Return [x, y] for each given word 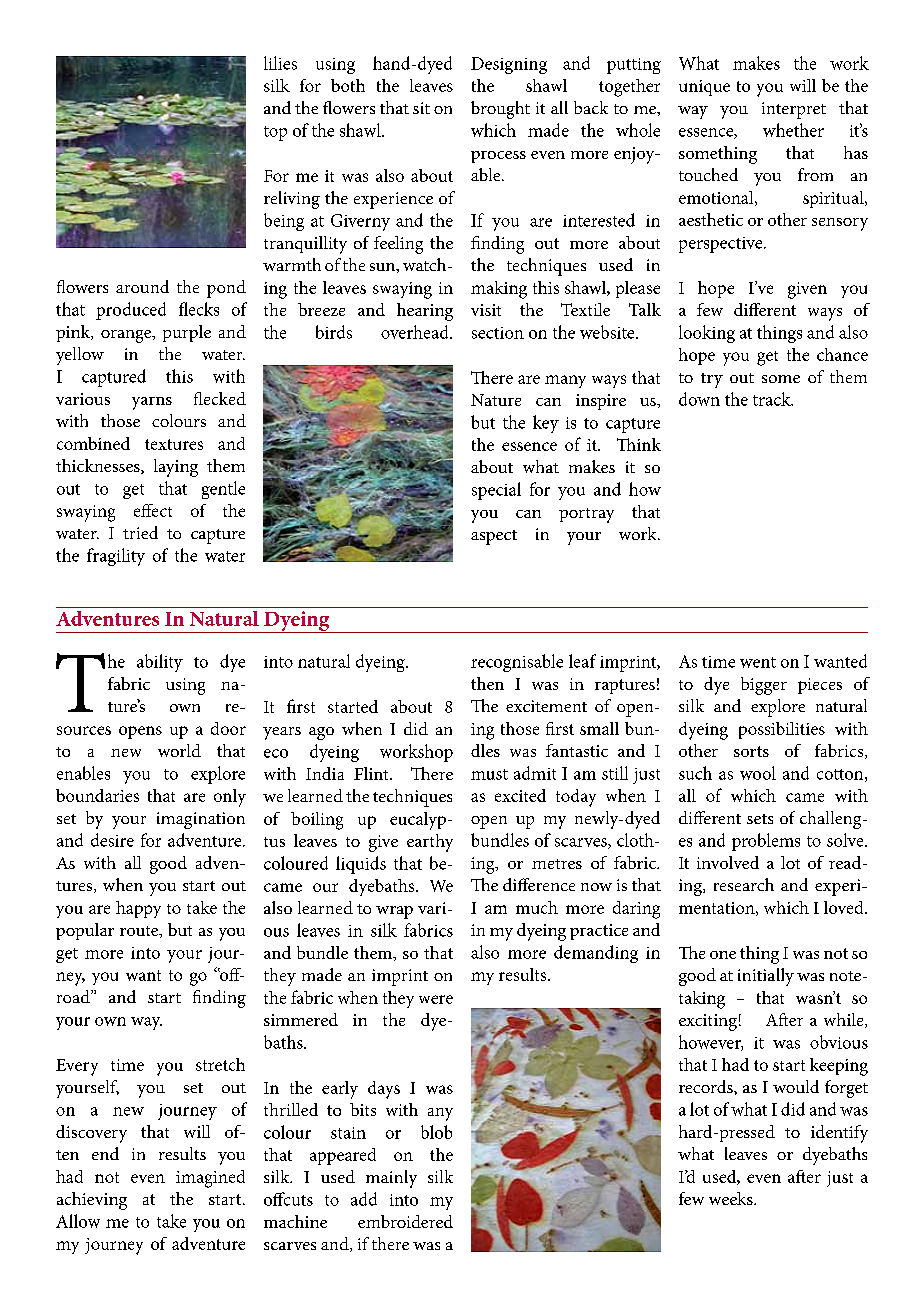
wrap [394, 912]
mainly [391, 1179]
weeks [732, 1198]
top [275, 133]
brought [500, 110]
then [487, 683]
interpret [794, 110]
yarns [152, 403]
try [712, 380]
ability [160, 663]
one [723, 955]
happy [138, 909]
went [758, 662]
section [498, 333]
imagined [210, 1179]
